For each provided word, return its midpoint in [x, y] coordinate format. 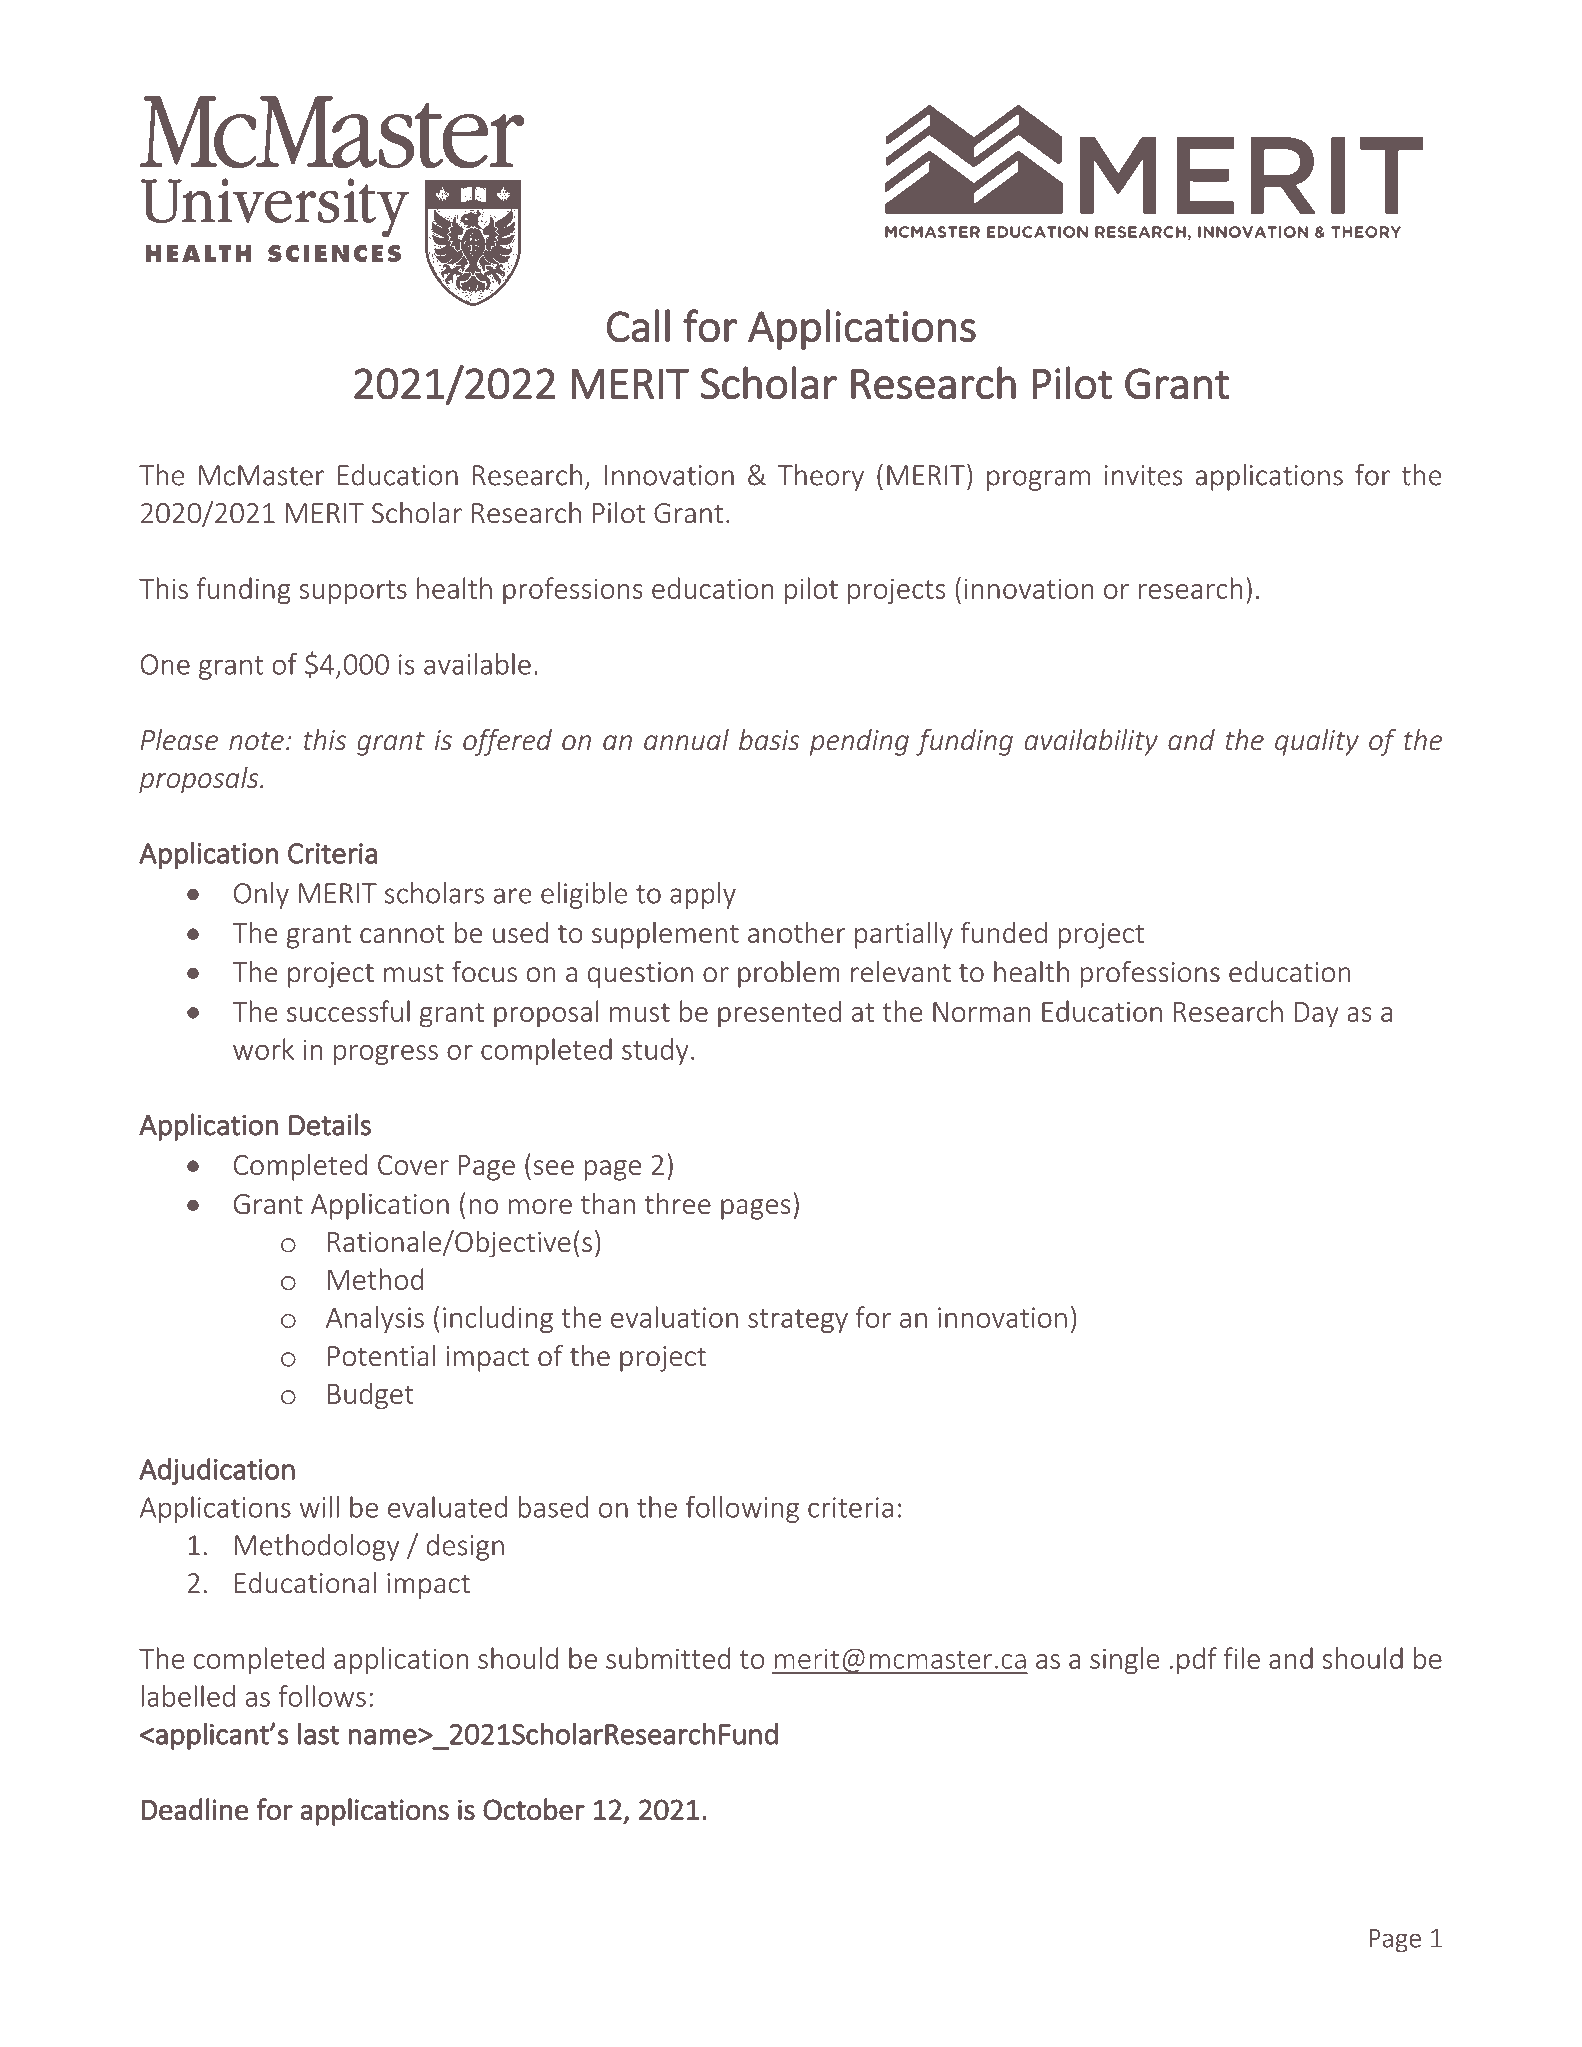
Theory [821, 477]
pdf [1197, 1660]
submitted [668, 1658]
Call [638, 326]
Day [1317, 1015]
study [655, 1051]
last [319, 1733]
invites [1144, 475]
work [263, 1049]
